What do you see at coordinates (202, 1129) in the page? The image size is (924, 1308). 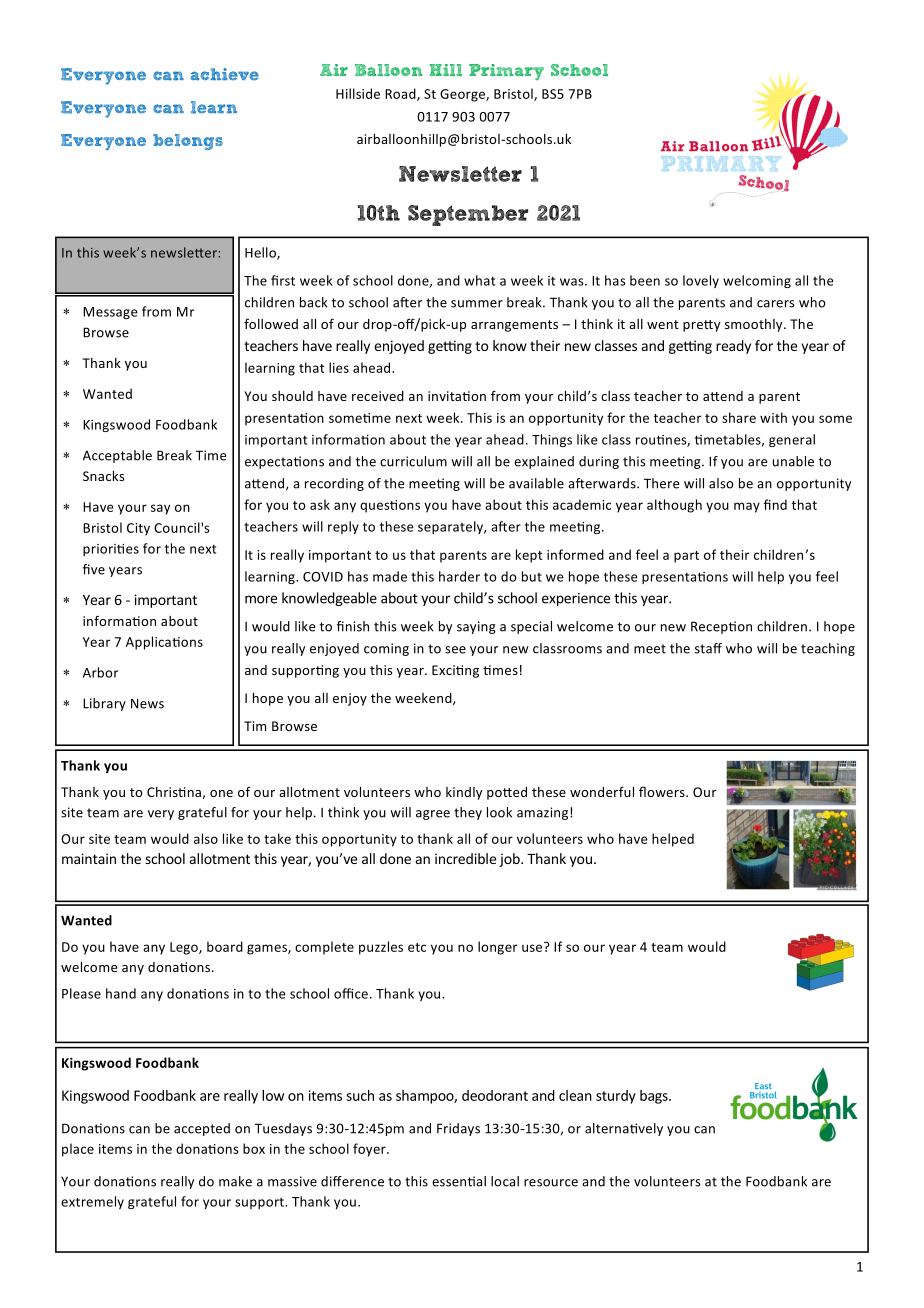 I see `accepted` at bounding box center [202, 1129].
